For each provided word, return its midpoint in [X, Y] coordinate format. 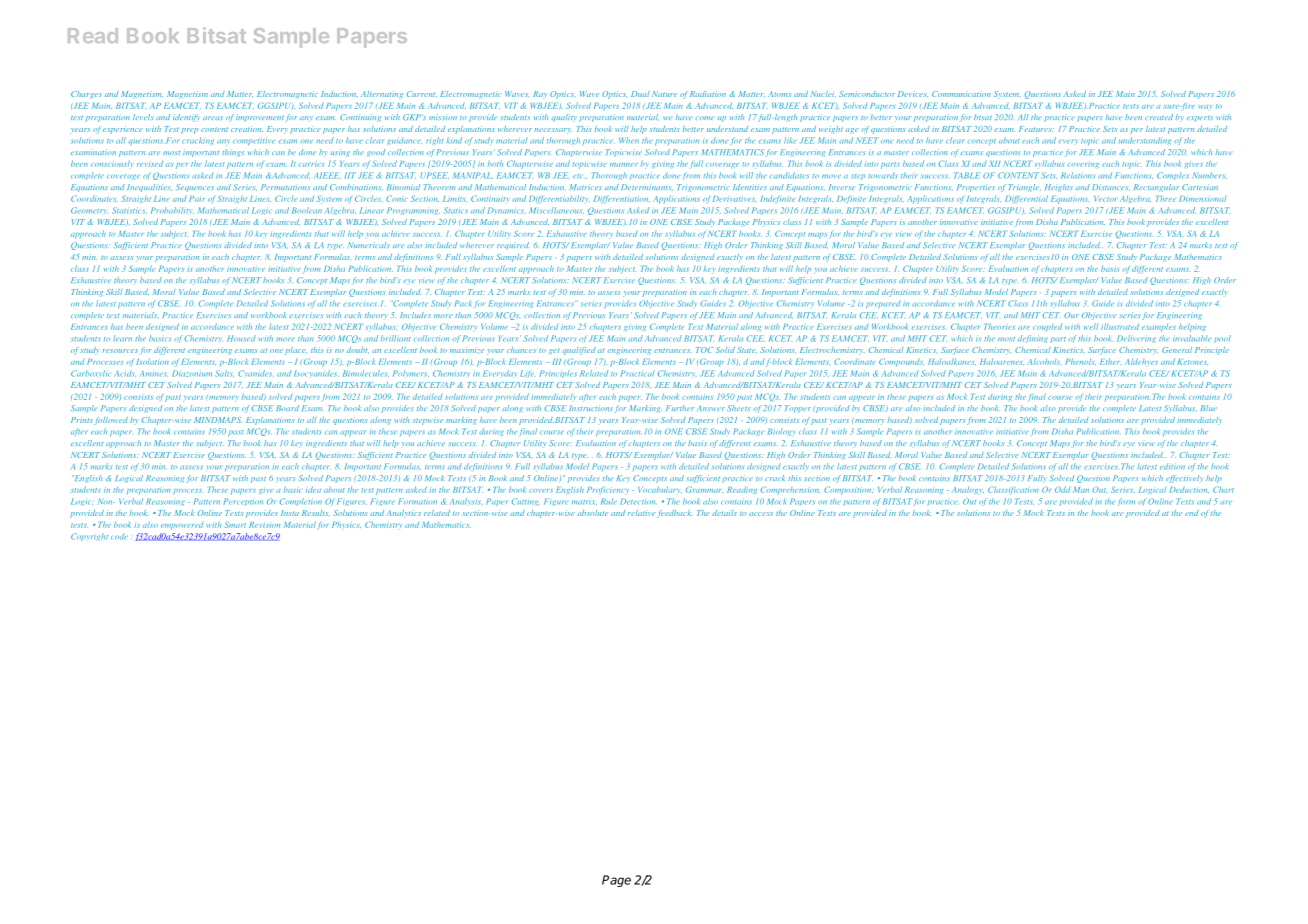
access [761, 514]
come [705, 118]
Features [1036, 129]
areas [213, 118]
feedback [674, 514]
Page [616, 881]
